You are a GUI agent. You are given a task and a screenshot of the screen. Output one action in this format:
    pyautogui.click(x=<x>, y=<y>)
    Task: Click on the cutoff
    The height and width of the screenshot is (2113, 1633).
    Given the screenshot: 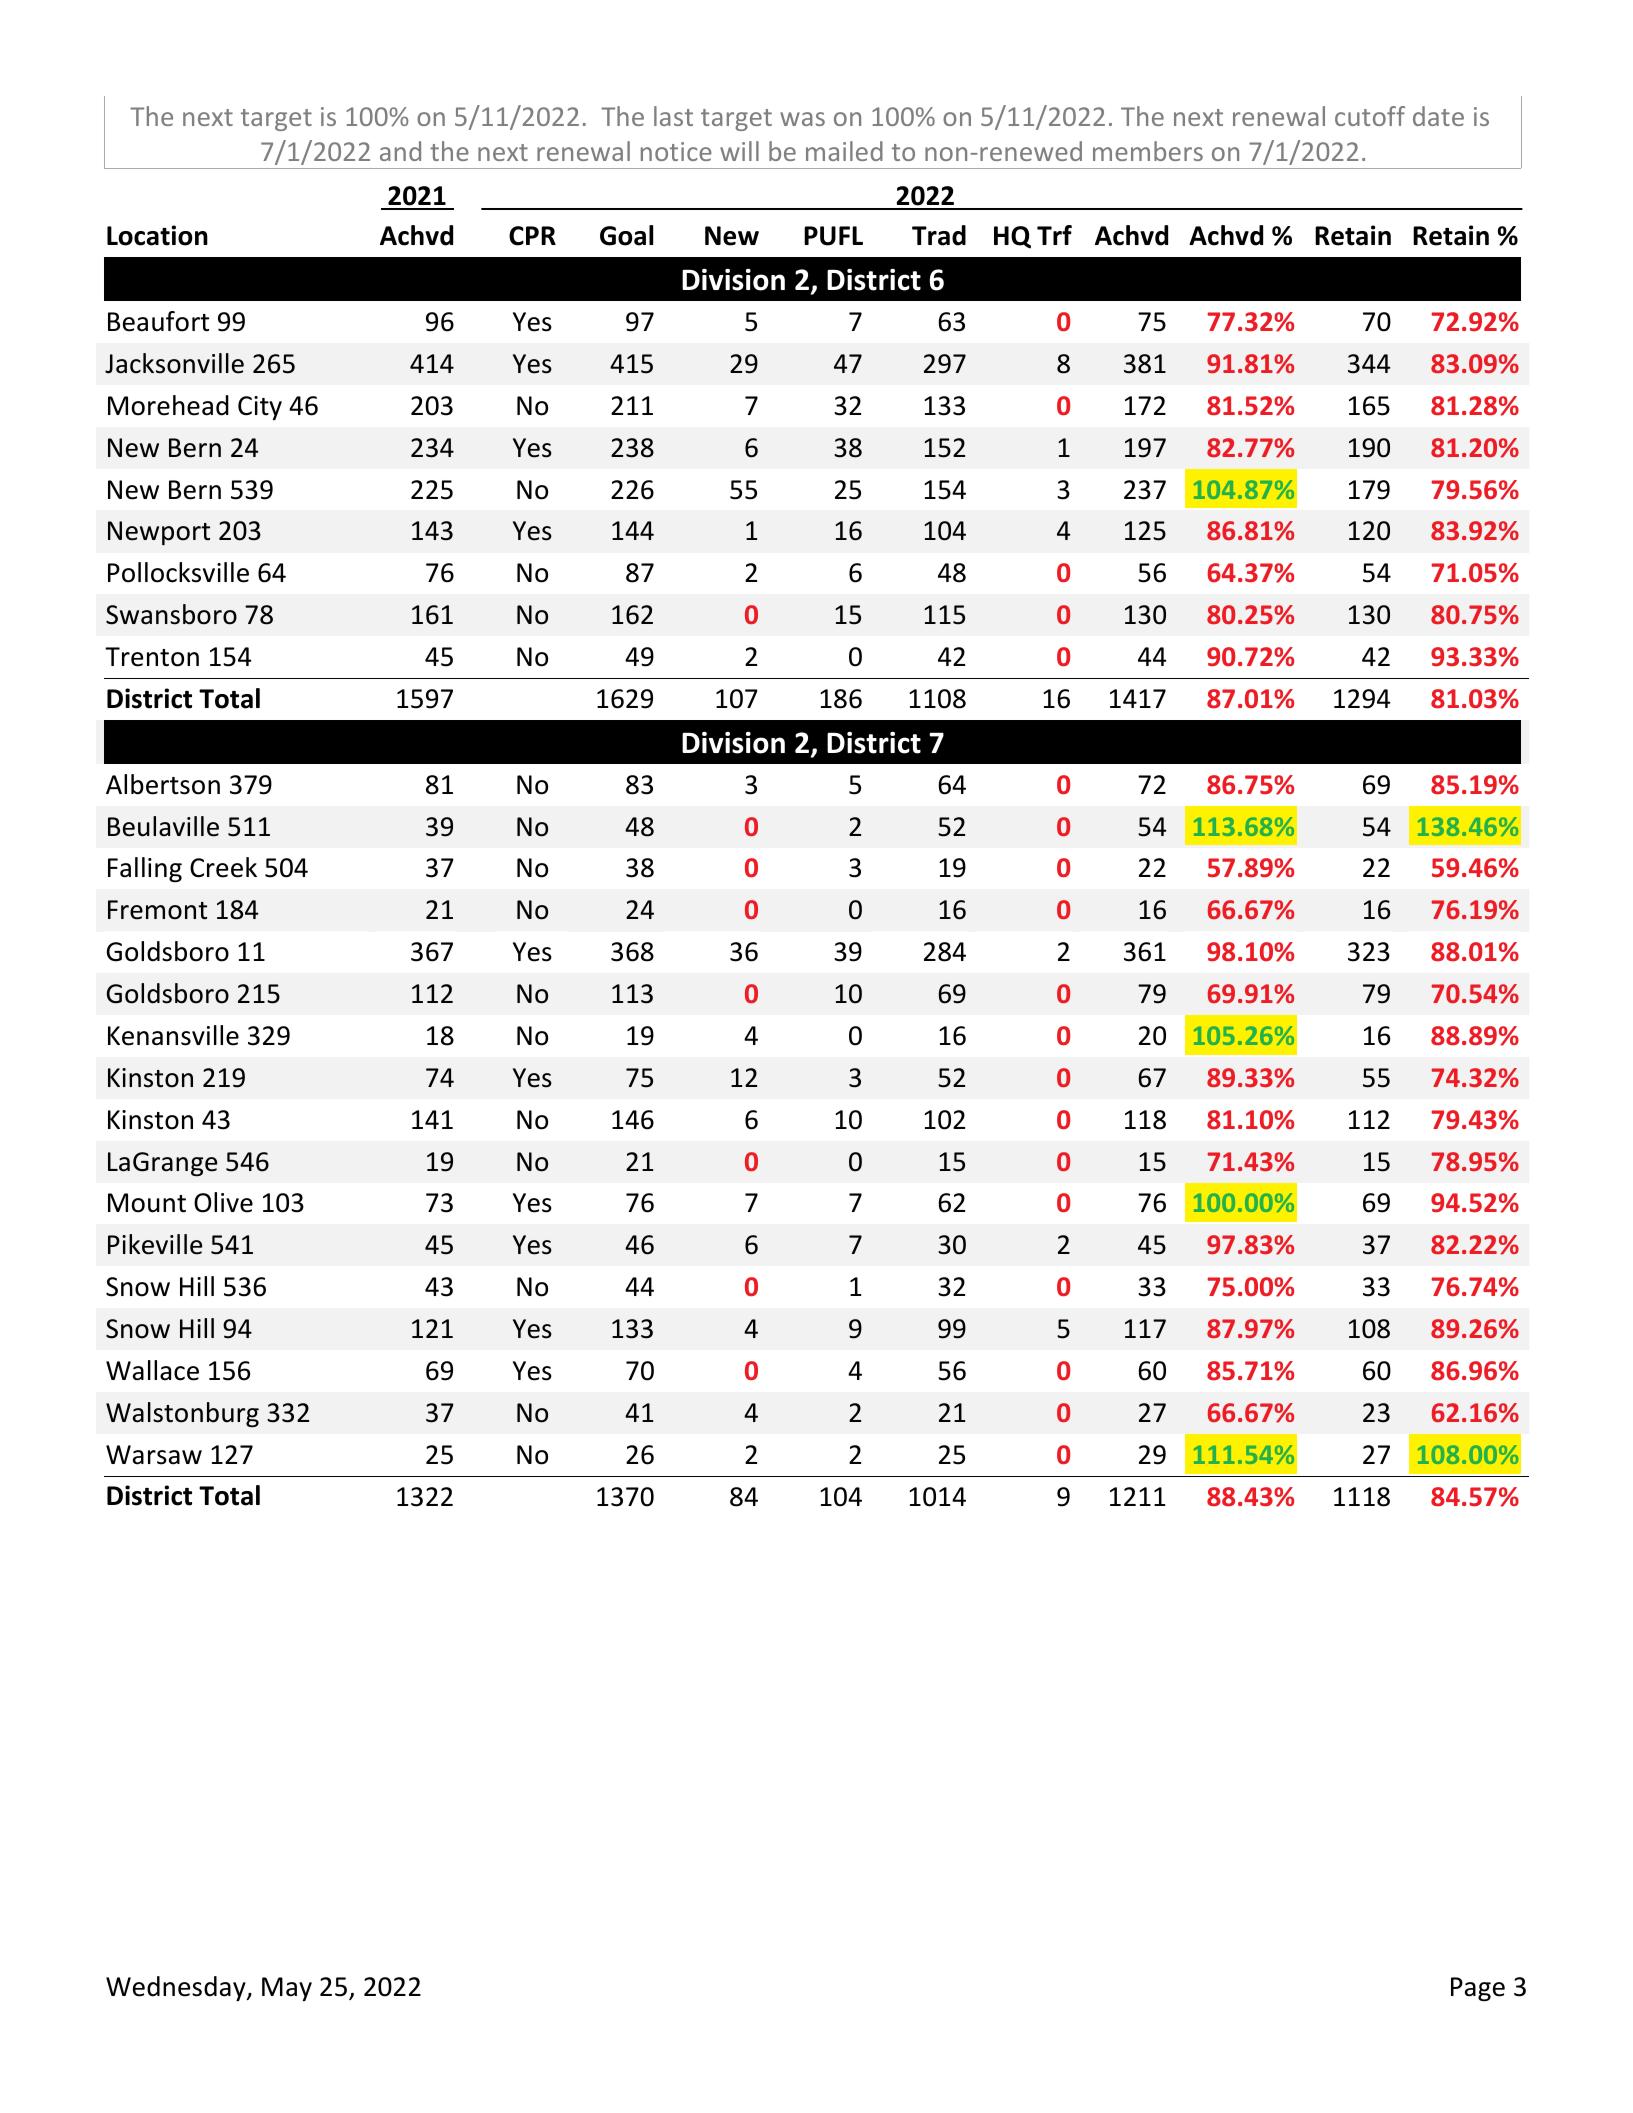 What is the action you would take?
    pyautogui.click(x=1370, y=116)
